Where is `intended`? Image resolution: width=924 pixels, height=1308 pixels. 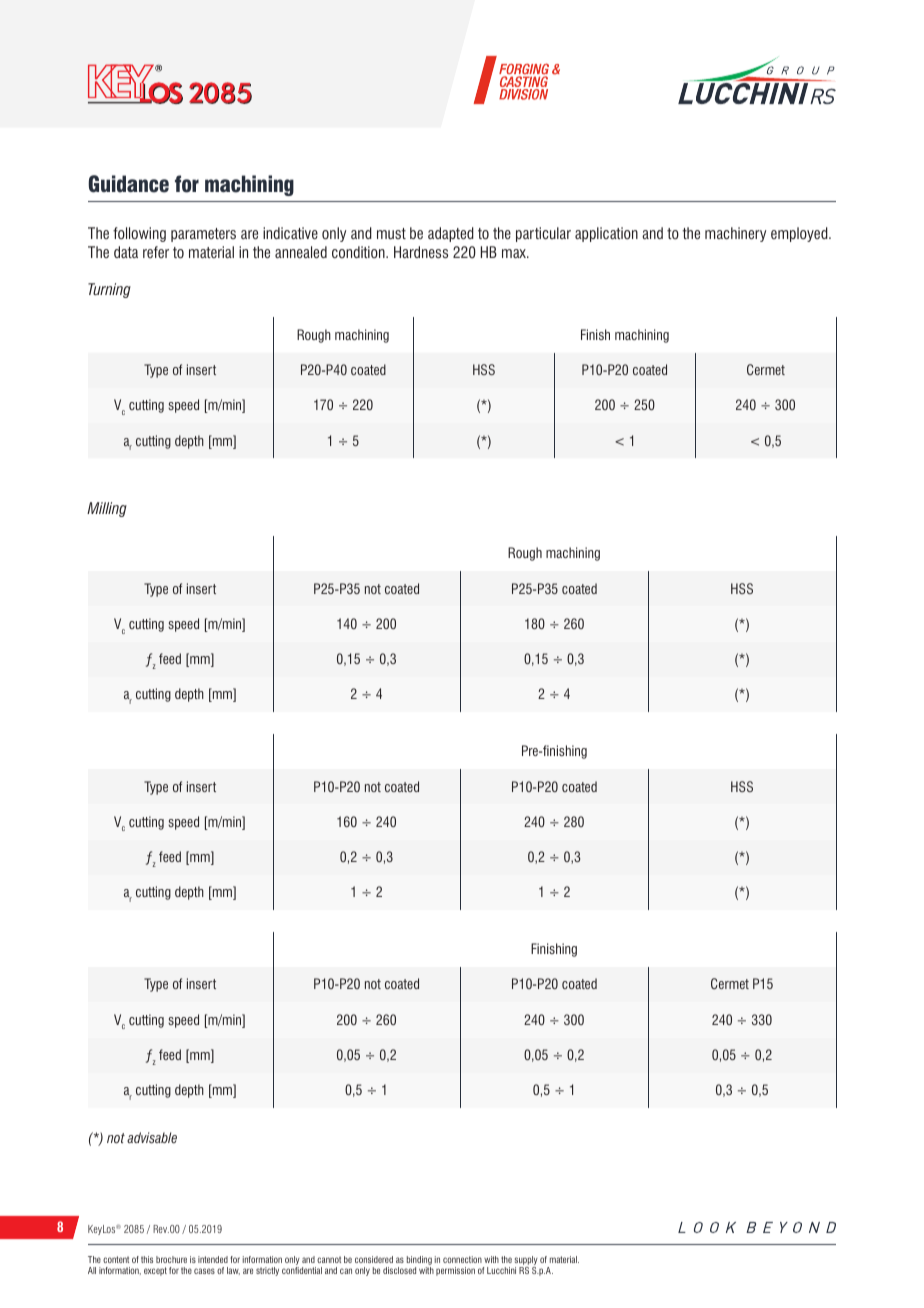
intended is located at coordinates (213, 1259).
